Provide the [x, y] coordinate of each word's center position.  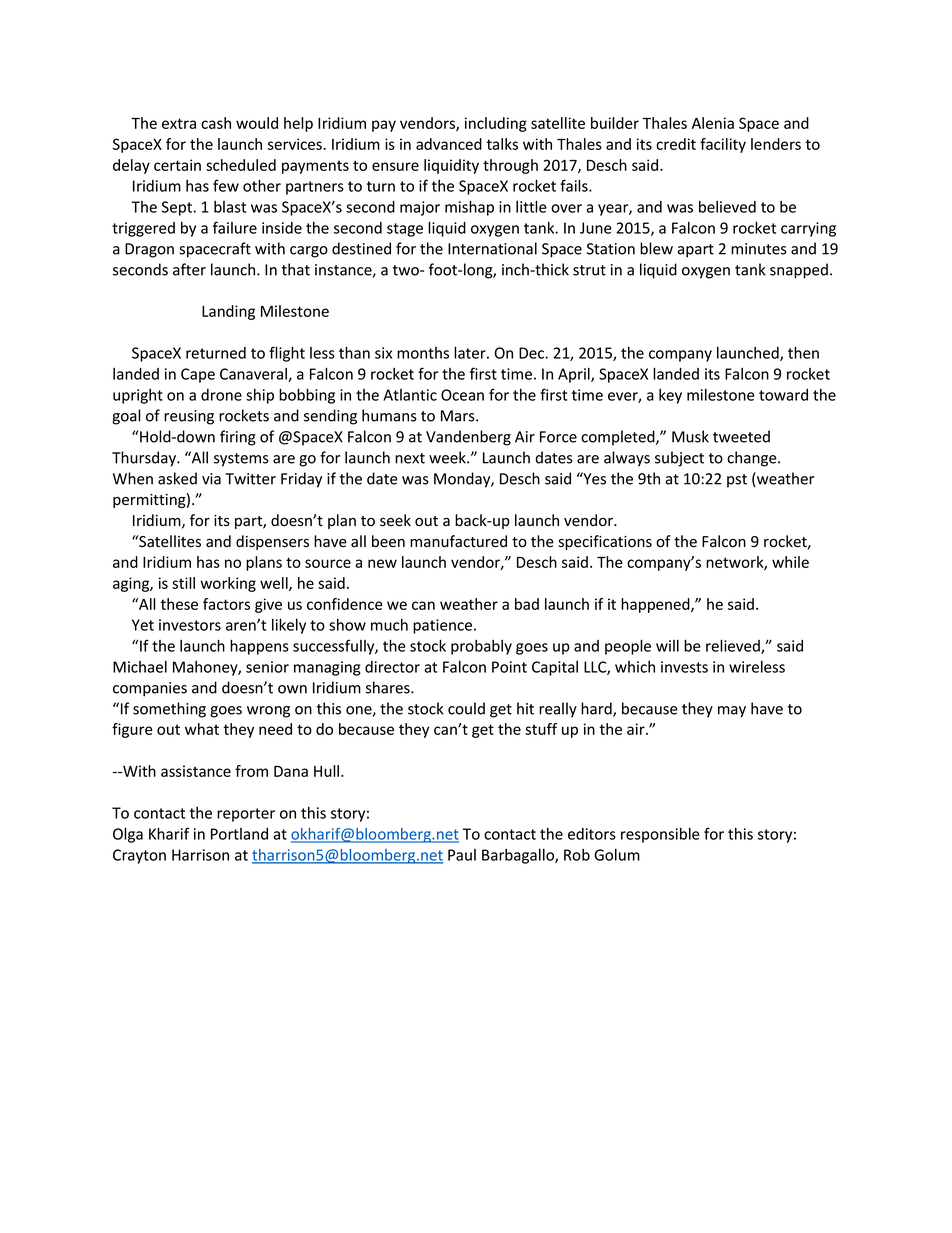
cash [216, 123]
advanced [449, 144]
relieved [734, 646]
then [803, 352]
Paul [462, 855]
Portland [239, 834]
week [448, 457]
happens [259, 647]
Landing [228, 312]
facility [723, 145]
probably [481, 647]
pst [737, 481]
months [423, 353]
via [211, 479]
